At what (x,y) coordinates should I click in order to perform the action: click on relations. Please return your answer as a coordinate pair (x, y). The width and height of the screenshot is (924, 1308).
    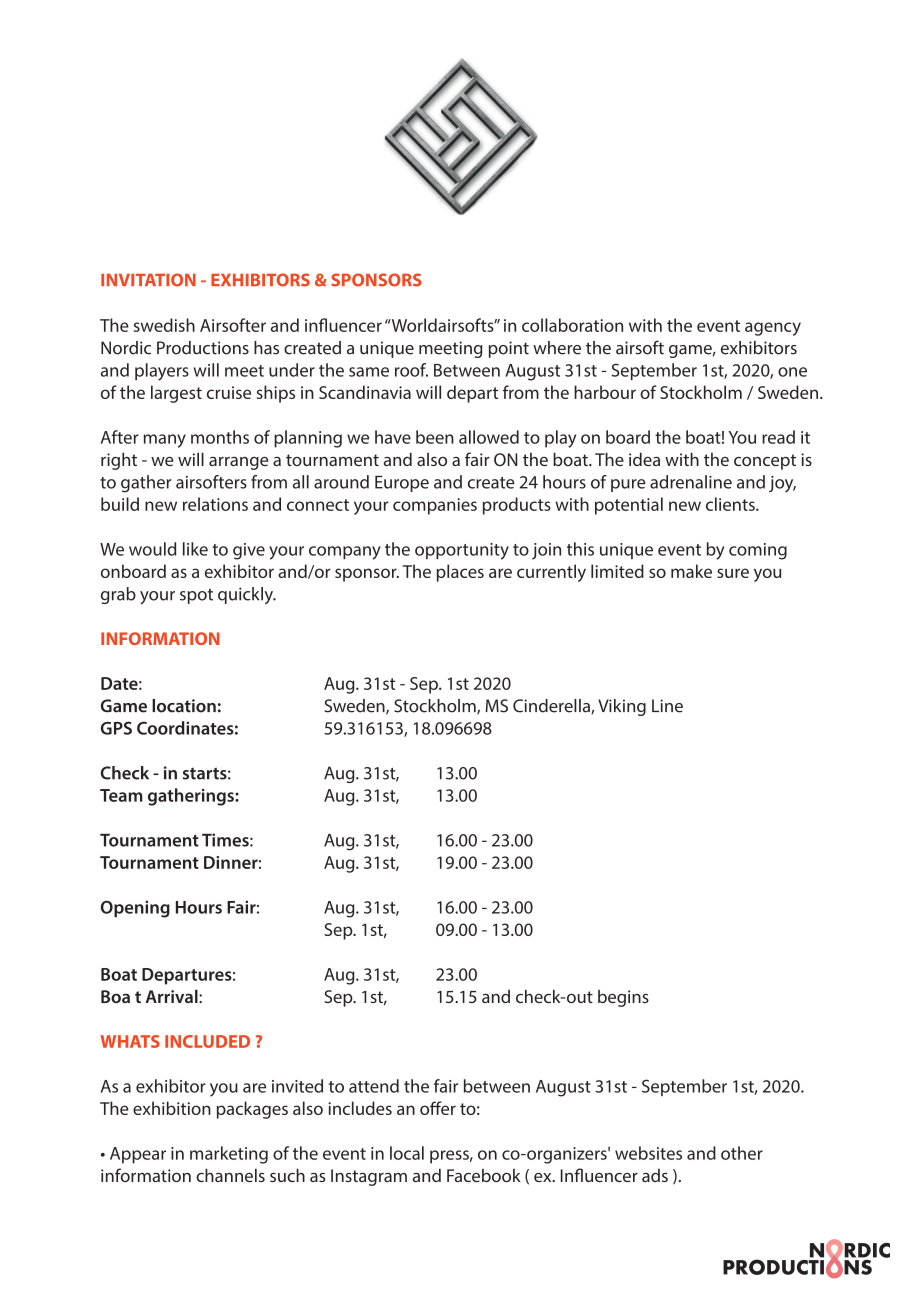
    Looking at the image, I should click on (215, 504).
